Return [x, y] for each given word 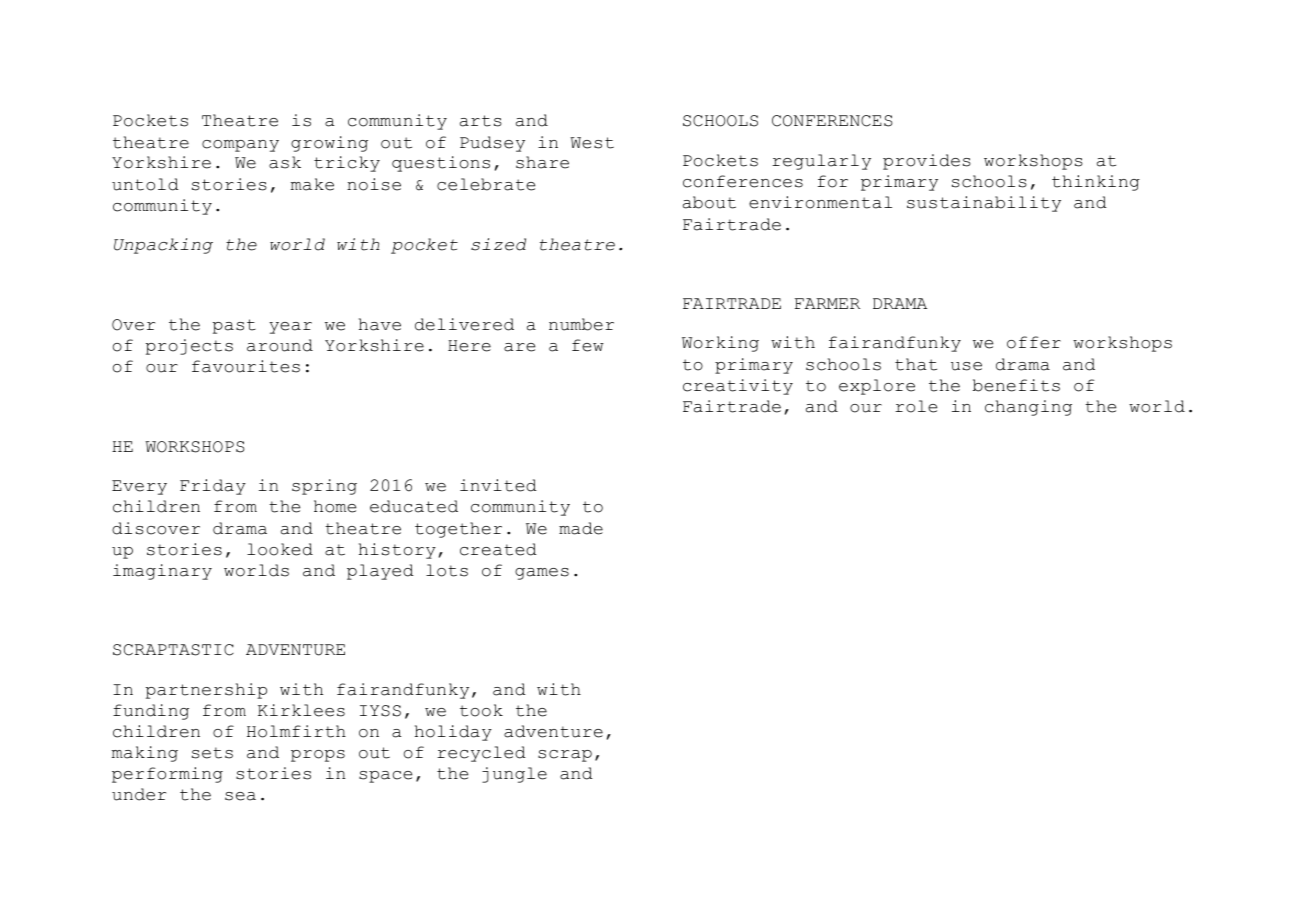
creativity [738, 387]
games [542, 574]
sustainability [984, 204]
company [240, 146]
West [592, 143]
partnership [206, 691]
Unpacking [163, 246]
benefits [1016, 385]
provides [927, 162]
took [481, 710]
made [581, 528]
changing [1028, 408]
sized [498, 244]
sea [240, 796]
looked [280, 549]
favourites [246, 366]
